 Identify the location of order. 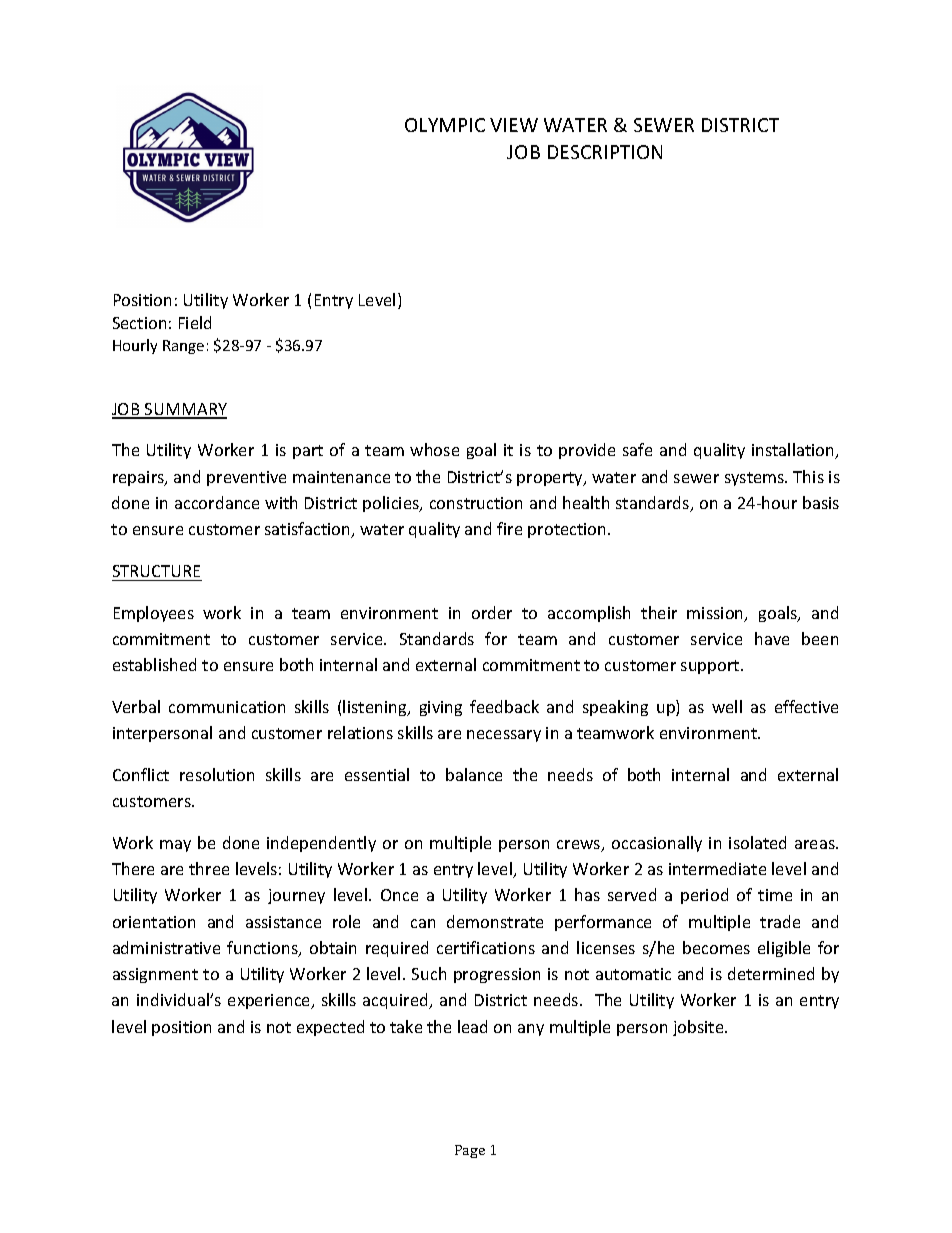
(492, 612).
